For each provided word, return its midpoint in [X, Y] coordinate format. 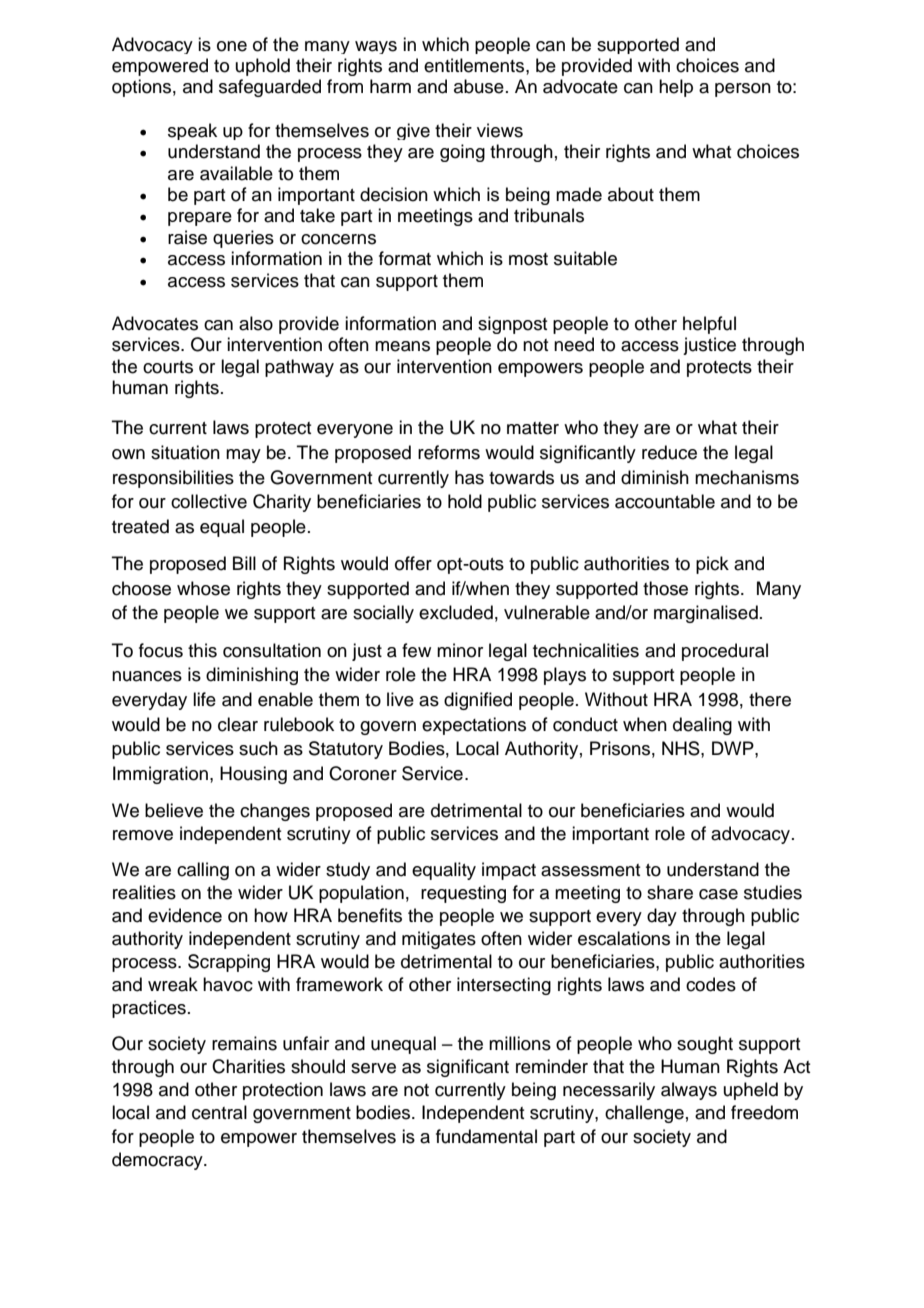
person [743, 90]
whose [203, 588]
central [219, 1112]
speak [192, 131]
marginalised [706, 614]
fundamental [486, 1136]
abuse [479, 86]
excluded [456, 612]
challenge [644, 1114]
